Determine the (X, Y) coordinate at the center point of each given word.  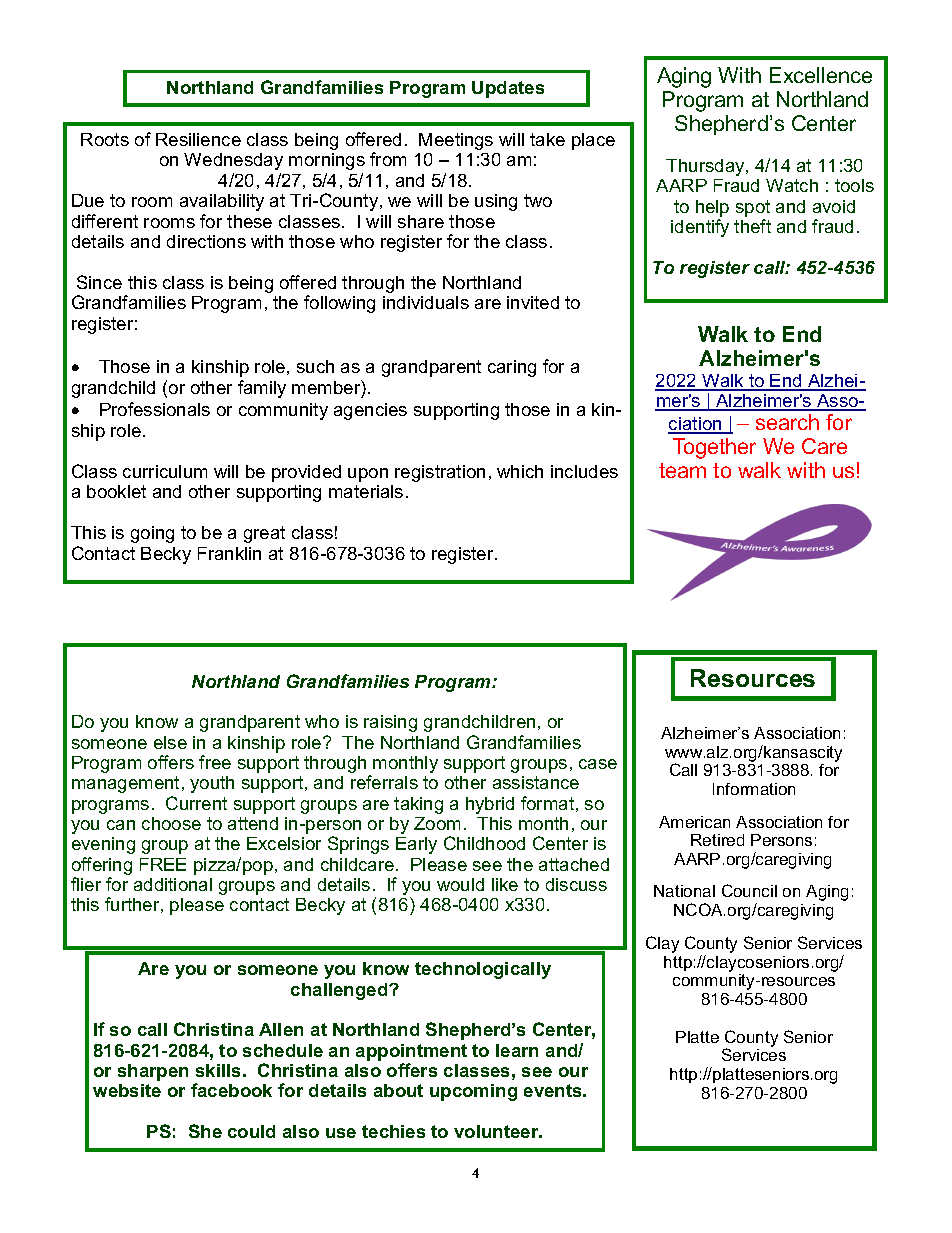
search (787, 422)
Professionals (155, 409)
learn (517, 1050)
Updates (508, 89)
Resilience (198, 139)
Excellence (821, 75)
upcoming (473, 1092)
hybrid (490, 805)
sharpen (153, 1072)
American (694, 822)
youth (212, 784)
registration (440, 473)
